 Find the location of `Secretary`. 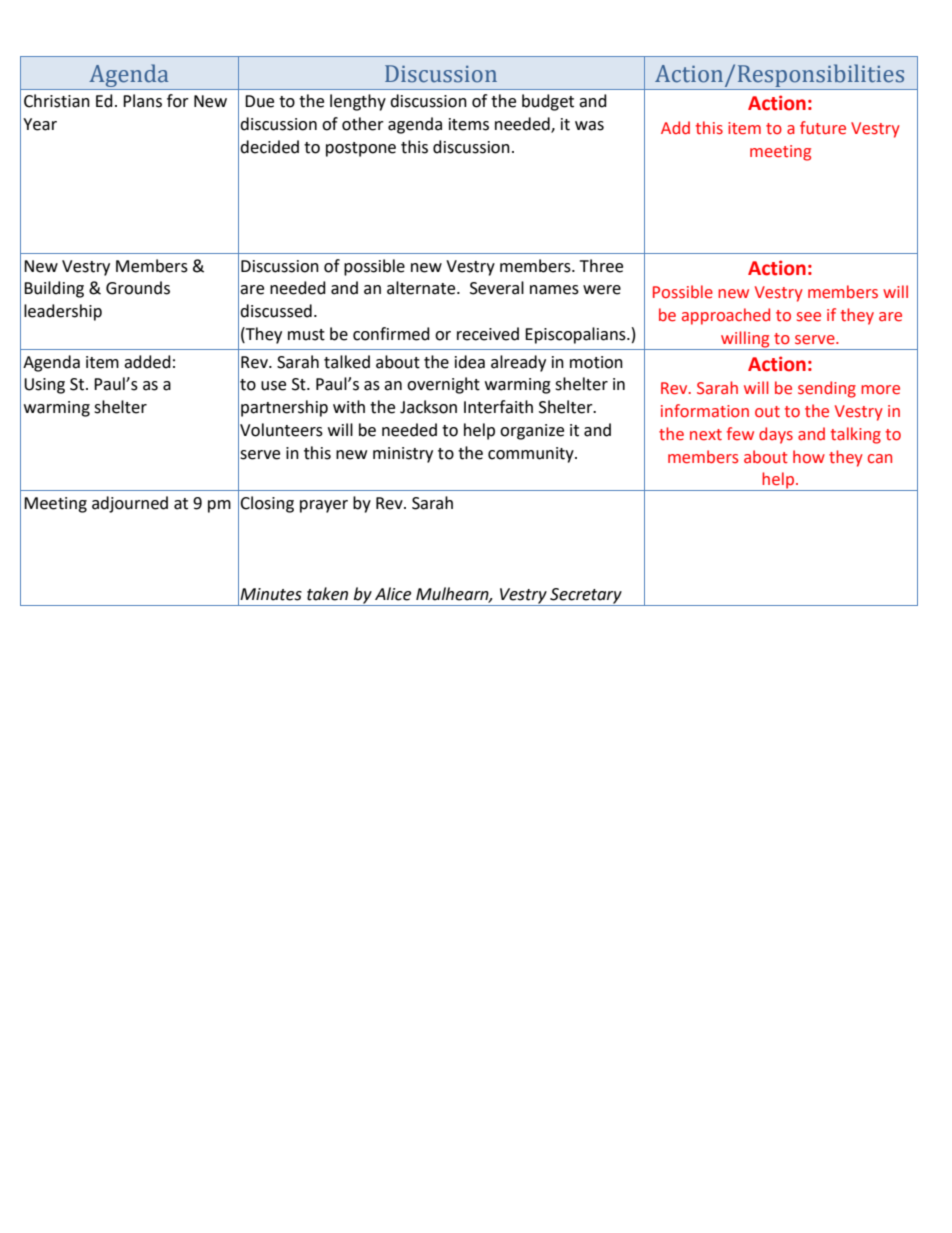

Secretary is located at coordinates (586, 597).
